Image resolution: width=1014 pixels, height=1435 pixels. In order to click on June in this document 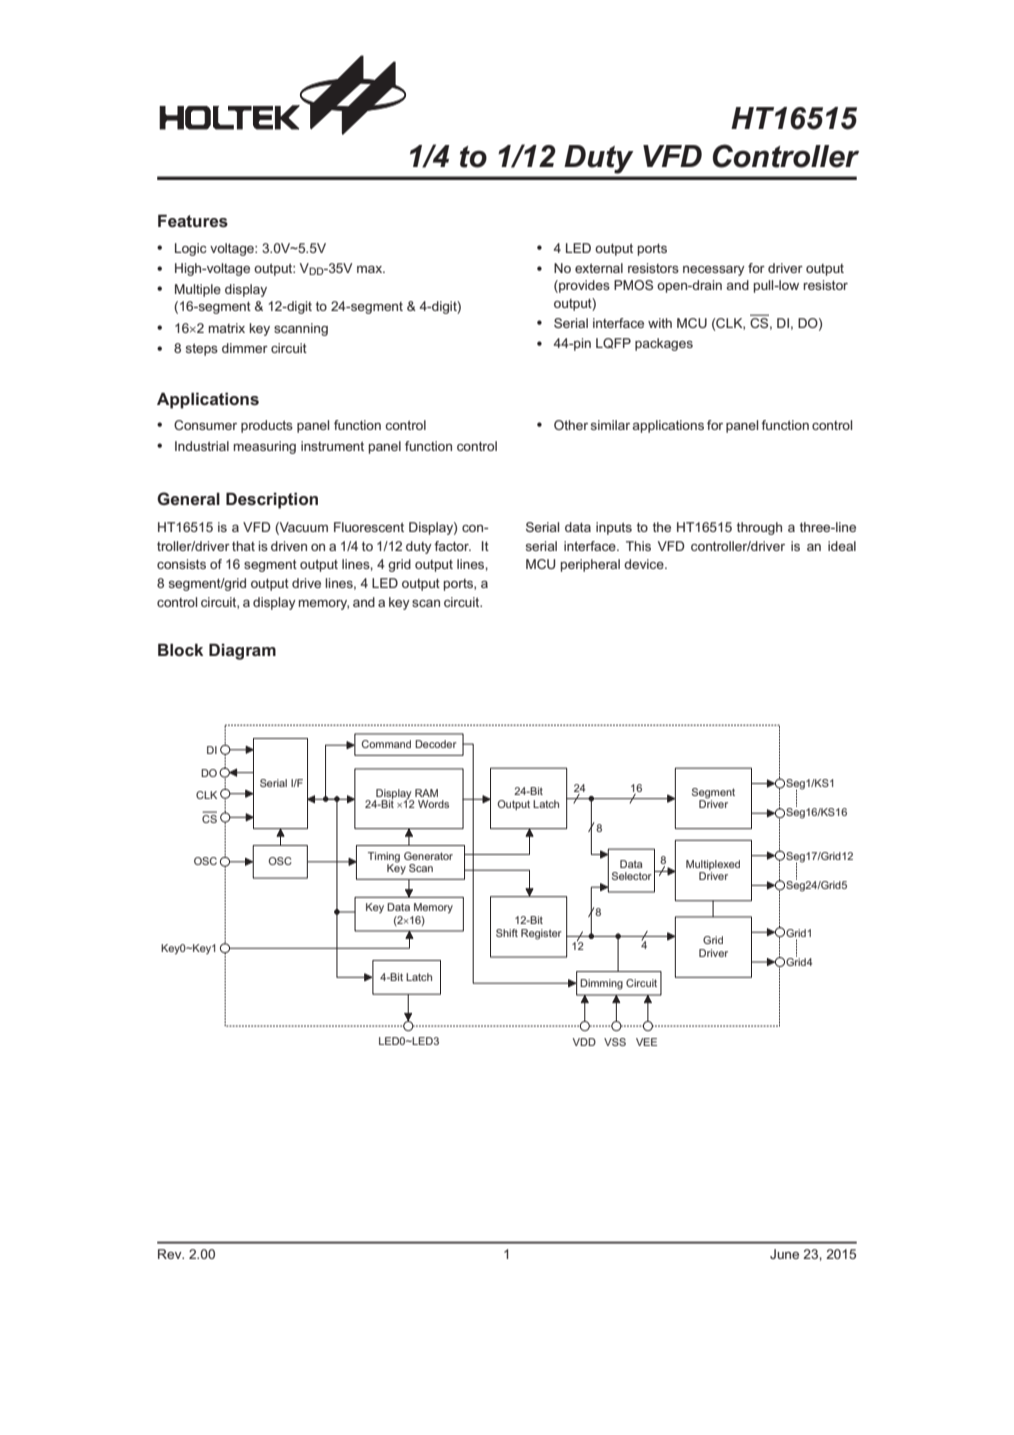, I will do `click(784, 1254)`.
